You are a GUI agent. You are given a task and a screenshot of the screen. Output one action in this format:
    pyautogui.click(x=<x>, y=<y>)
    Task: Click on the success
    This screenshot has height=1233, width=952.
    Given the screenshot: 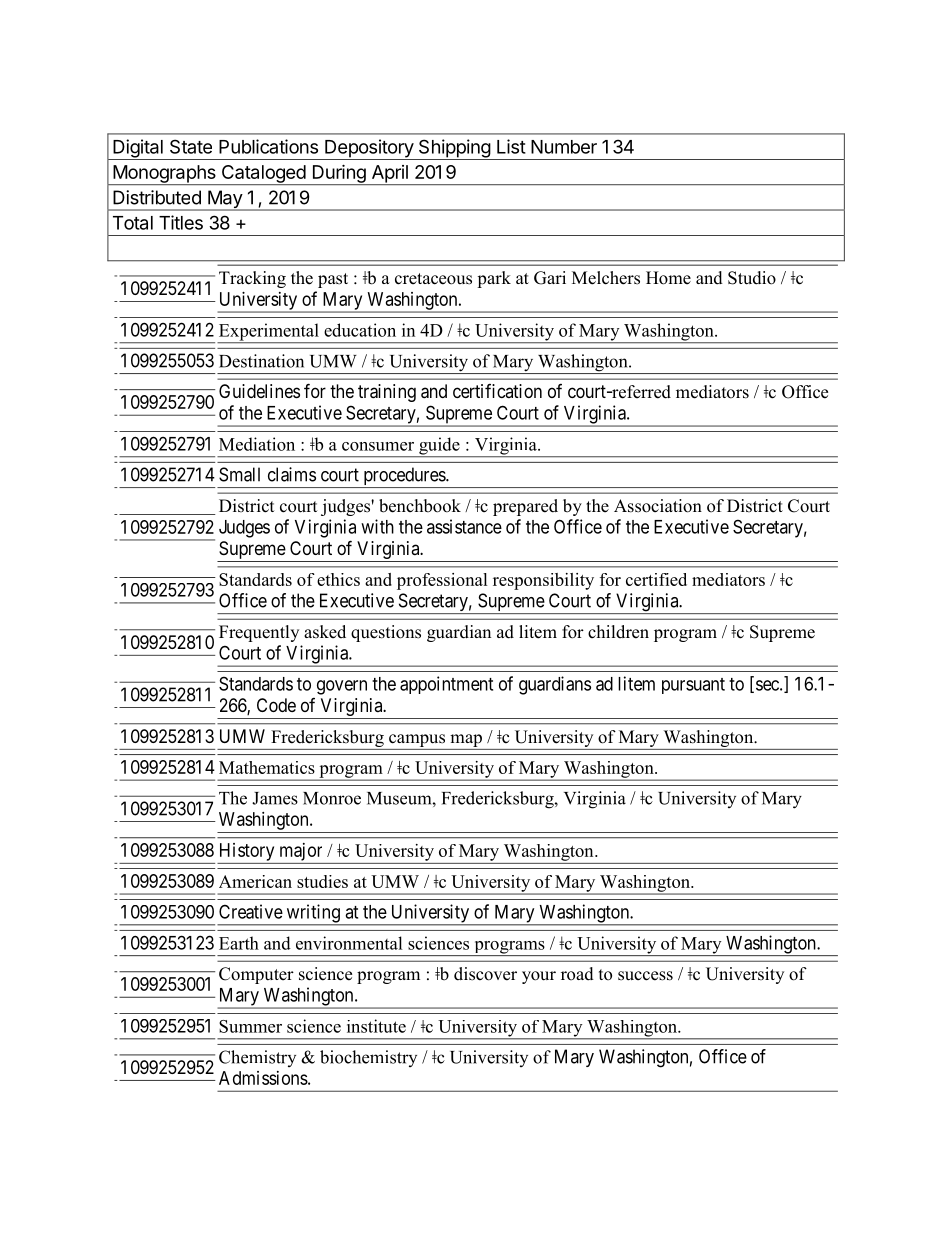 What is the action you would take?
    pyautogui.click(x=645, y=976)
